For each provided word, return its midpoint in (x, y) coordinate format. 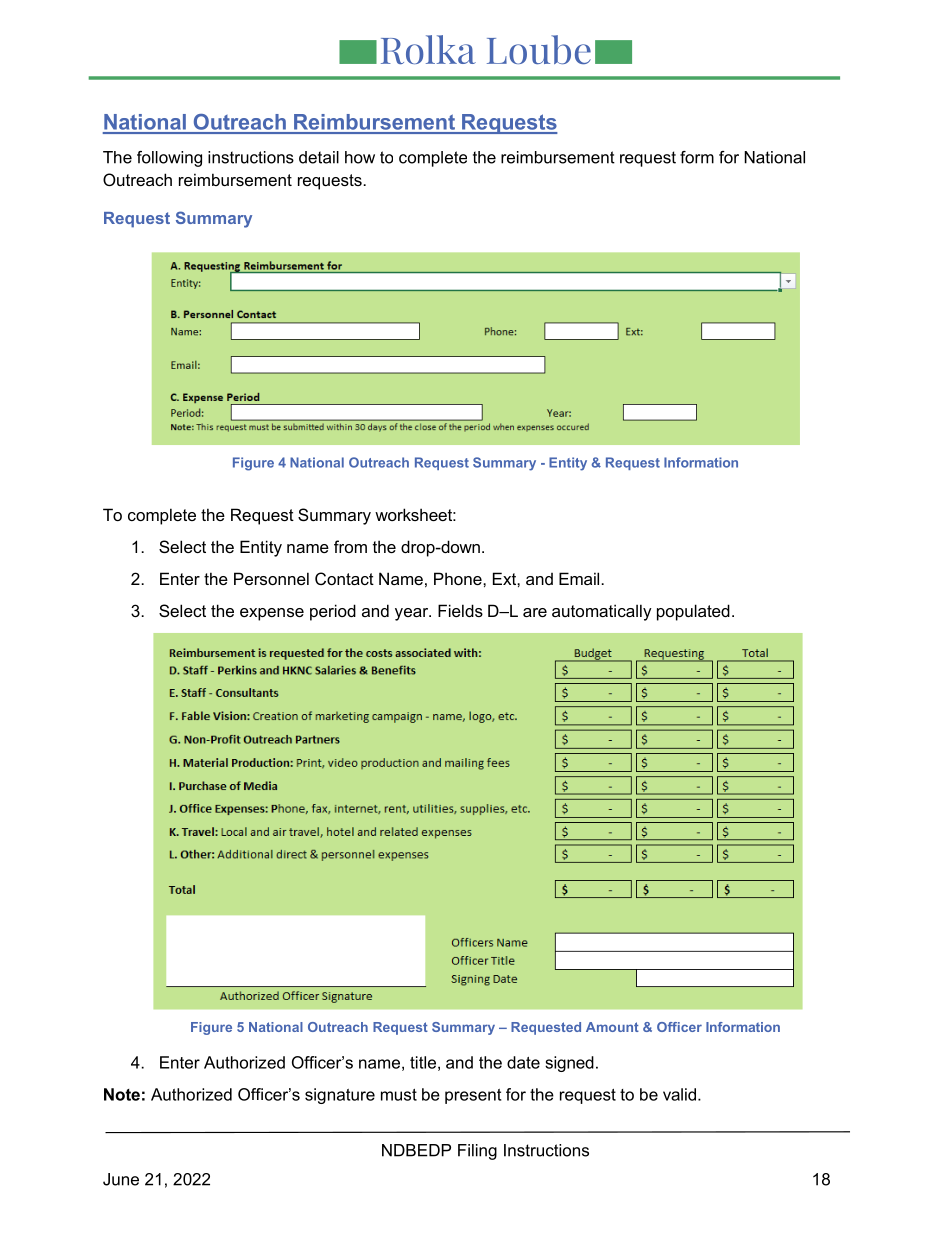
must (399, 1095)
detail (319, 157)
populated (693, 612)
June (121, 1179)
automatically (602, 612)
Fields (460, 610)
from (350, 546)
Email (580, 578)
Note (122, 1094)
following (169, 159)
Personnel (271, 578)
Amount (612, 1027)
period (333, 612)
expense (272, 614)
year (413, 614)
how (360, 157)
